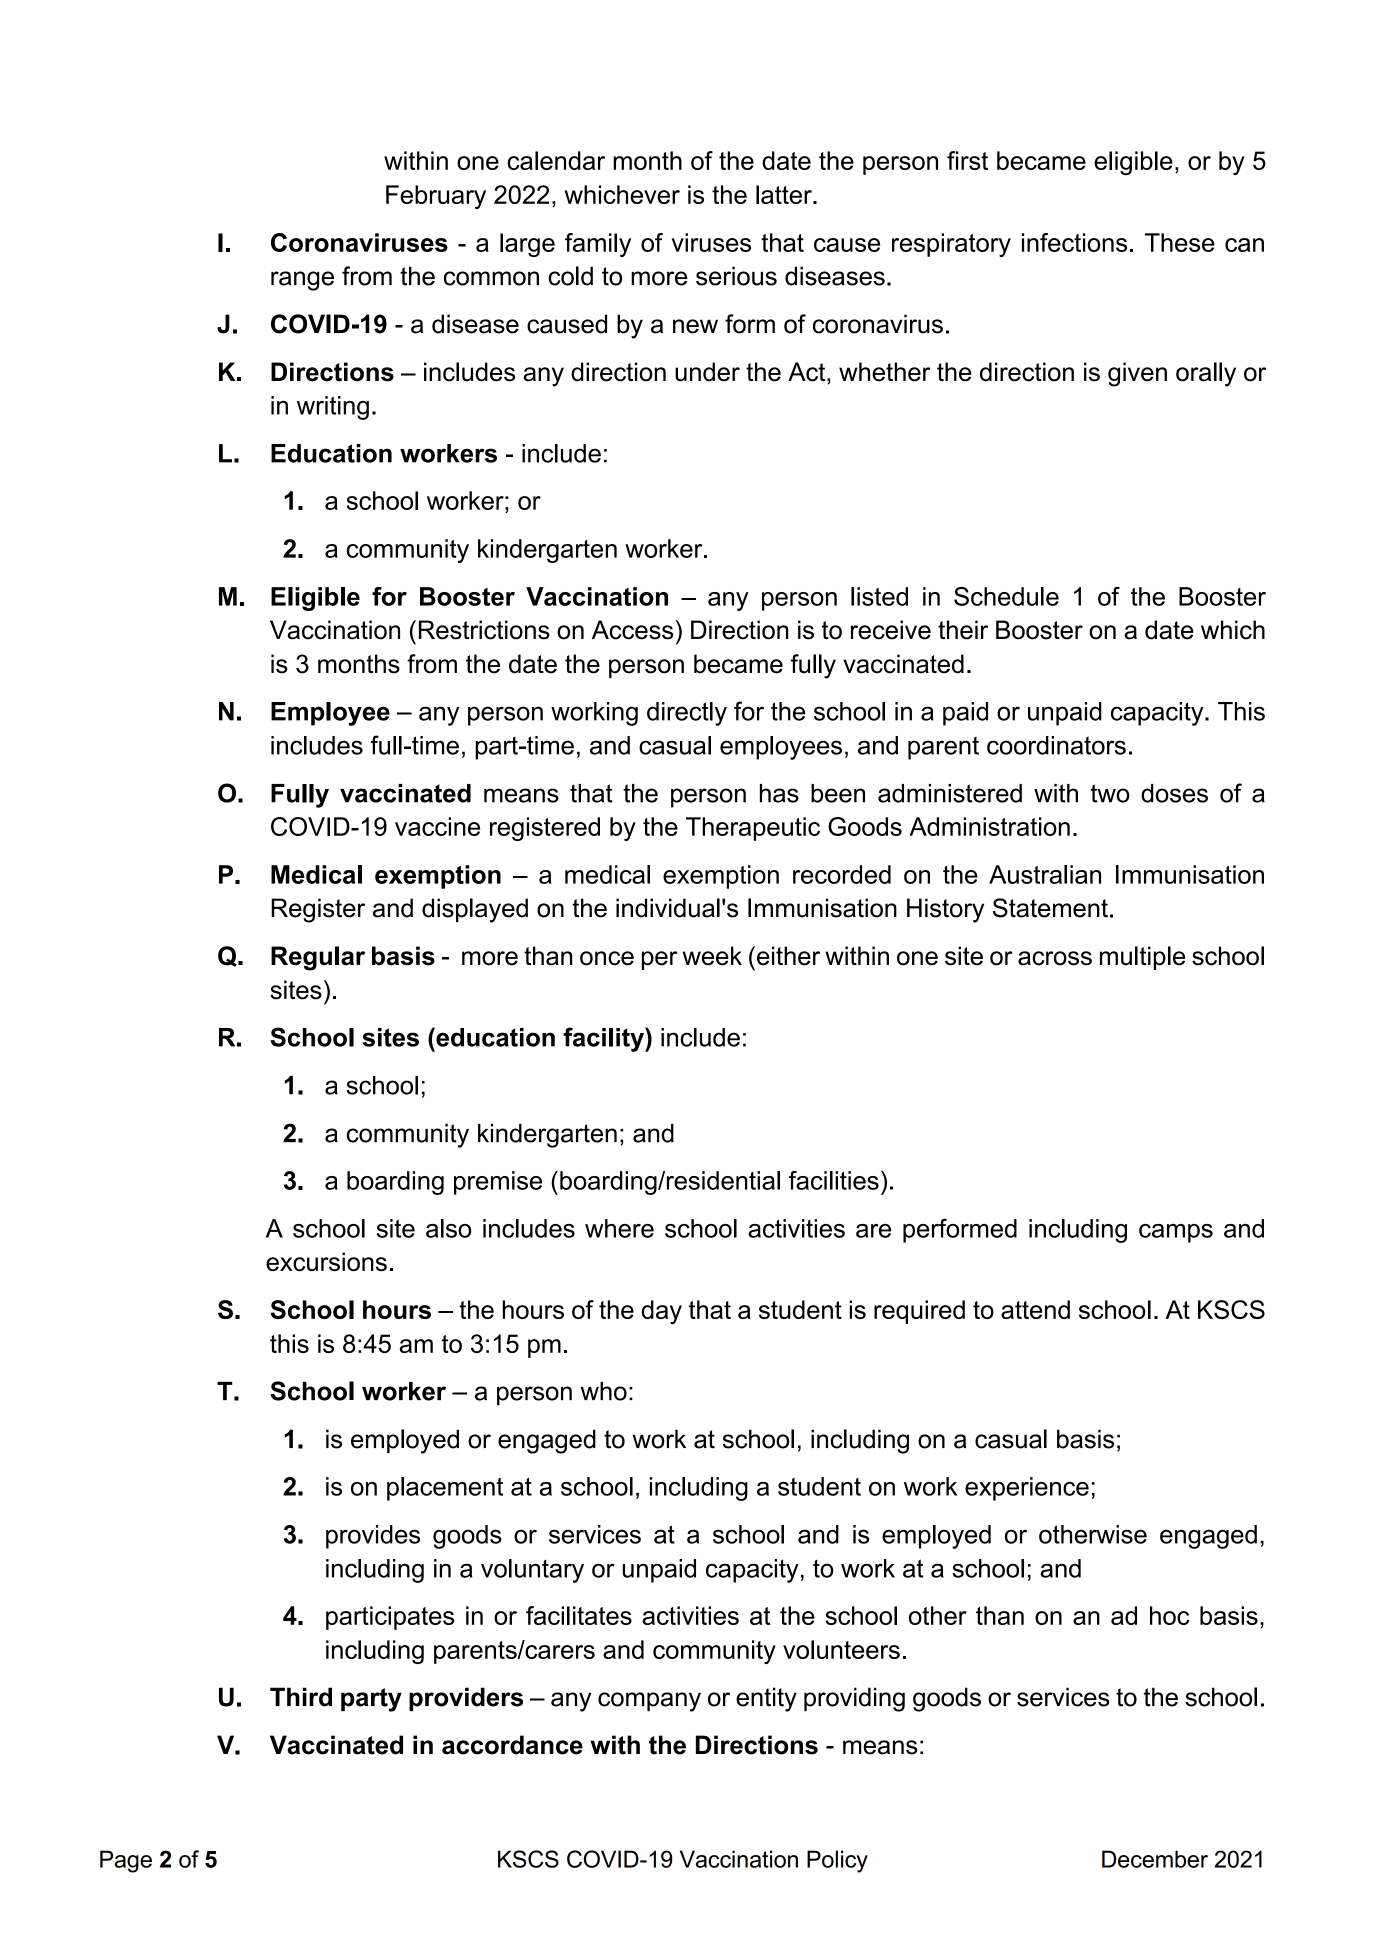 This screenshot has height=1955, width=1381. Describe the element at coordinates (126, 1861) in the screenshot. I see `Page` at that location.
